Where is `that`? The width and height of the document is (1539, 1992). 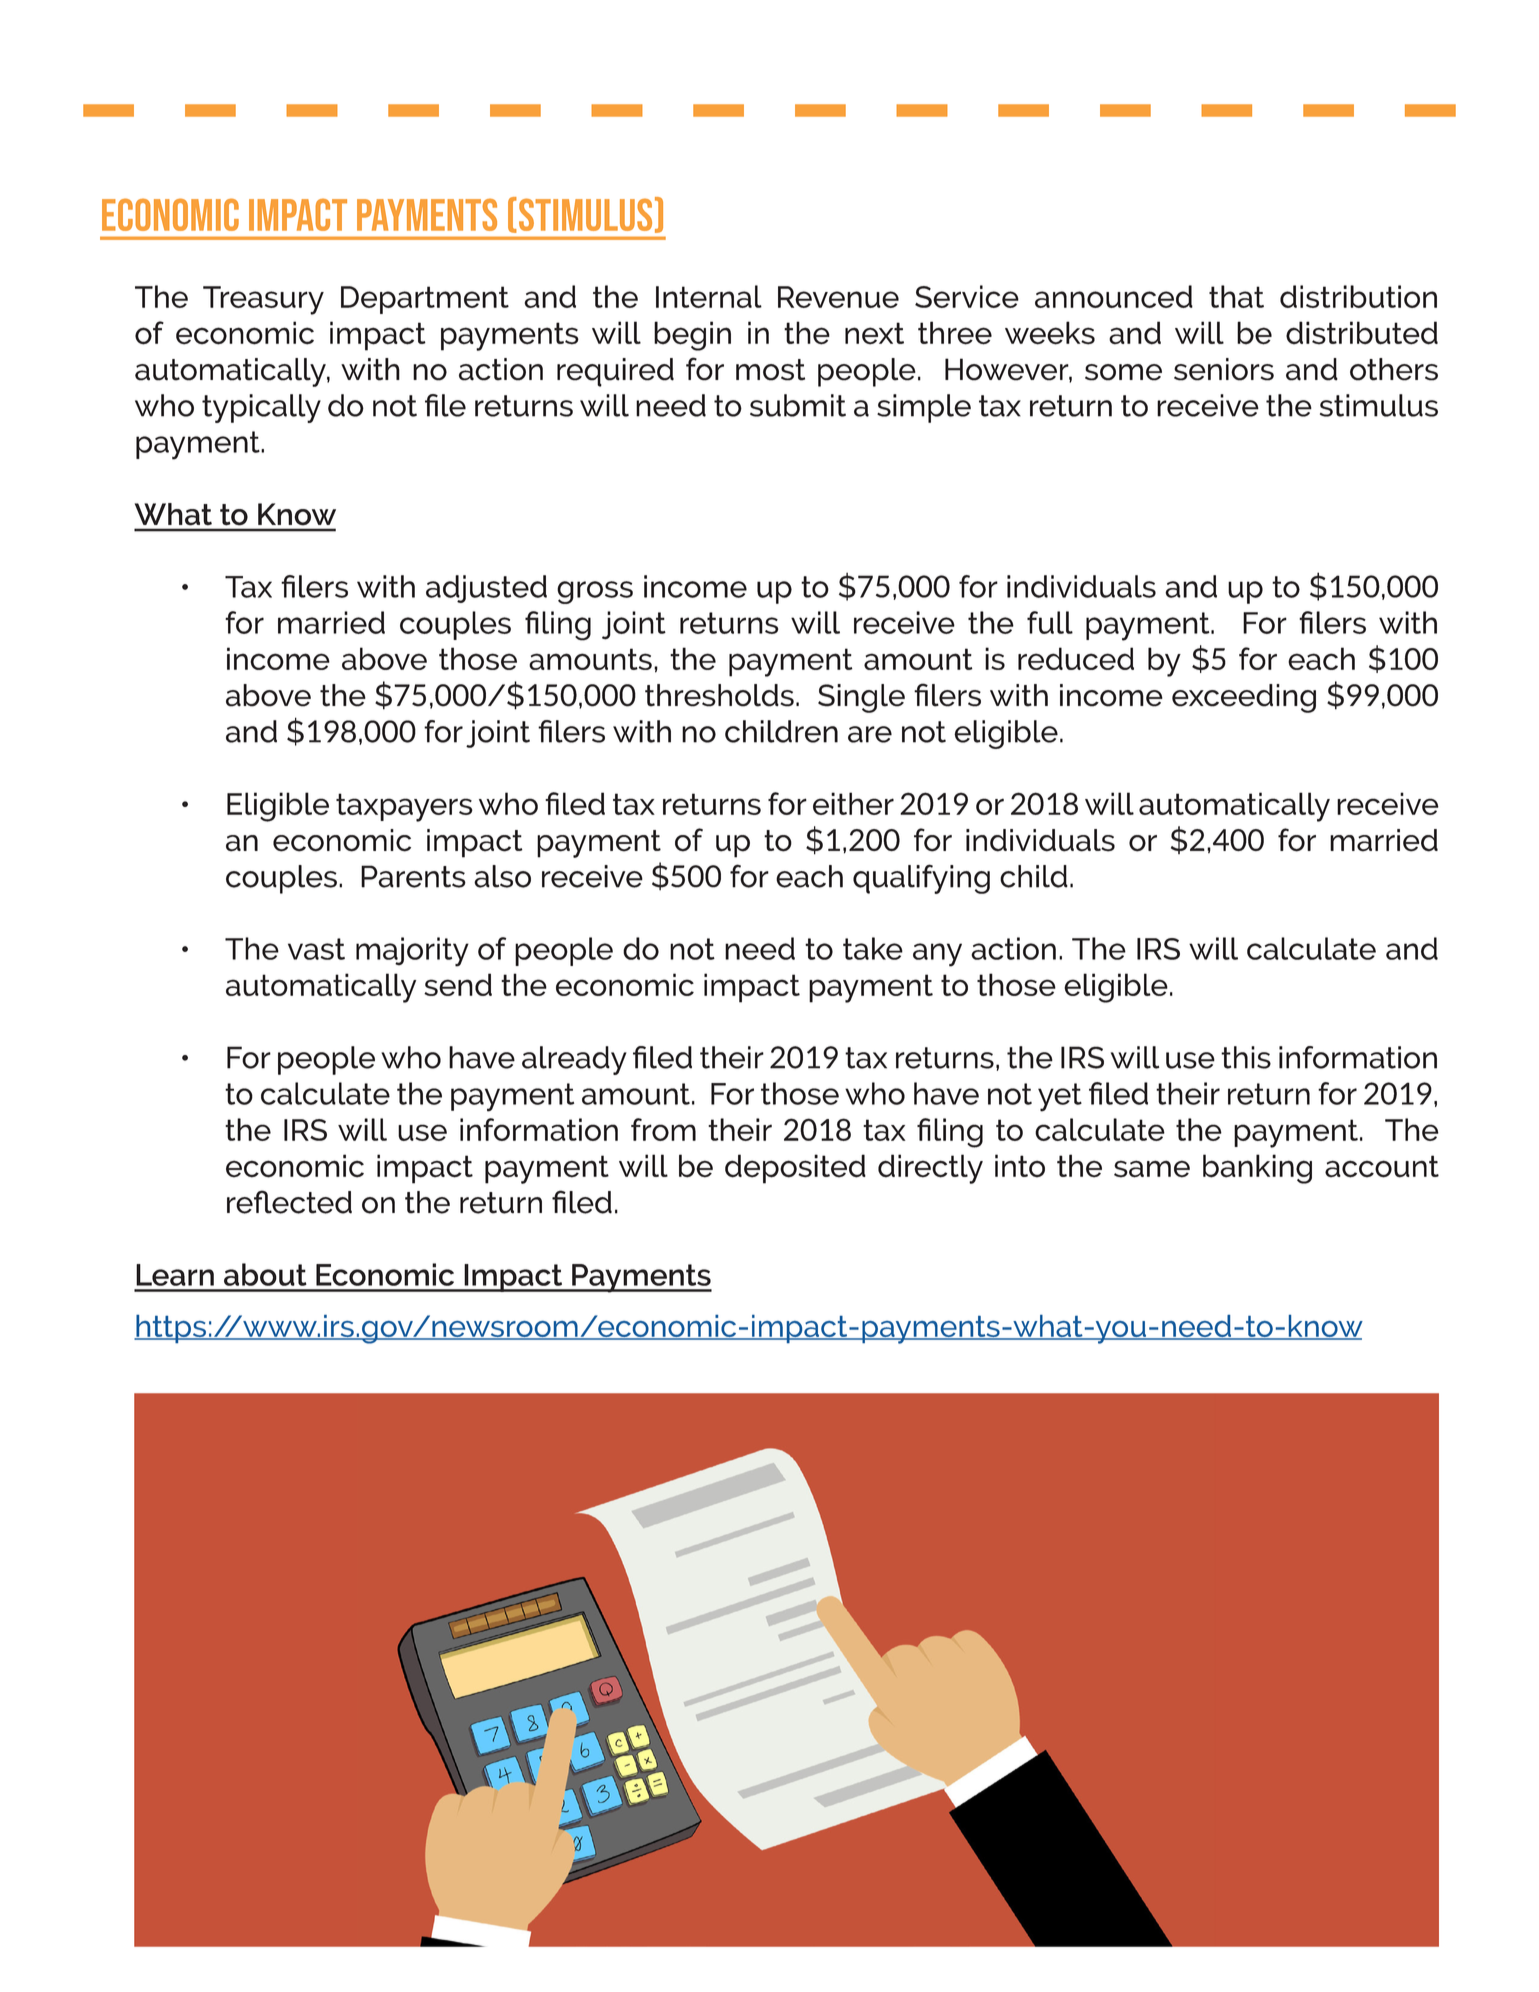
that is located at coordinates (1236, 296).
